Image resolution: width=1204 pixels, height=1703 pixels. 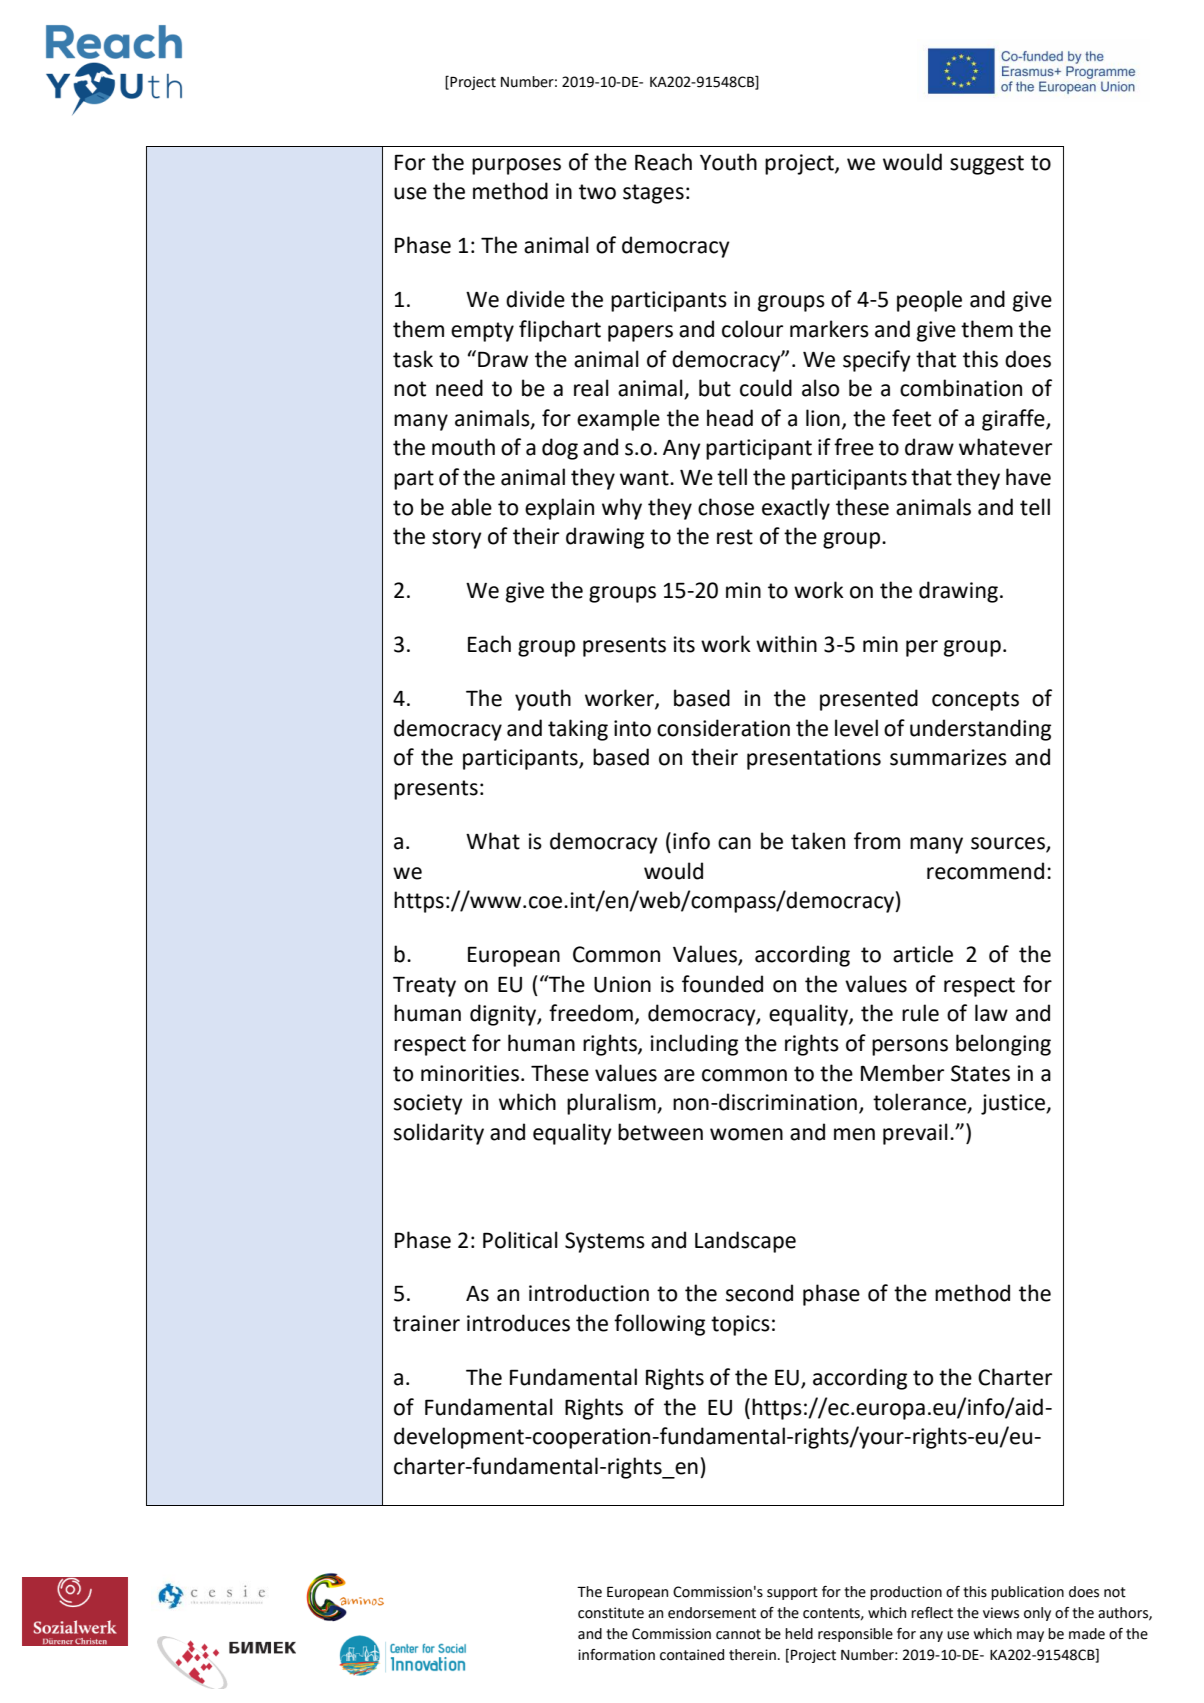 What do you see at coordinates (1028, 477) in the screenshot?
I see `have` at bounding box center [1028, 477].
